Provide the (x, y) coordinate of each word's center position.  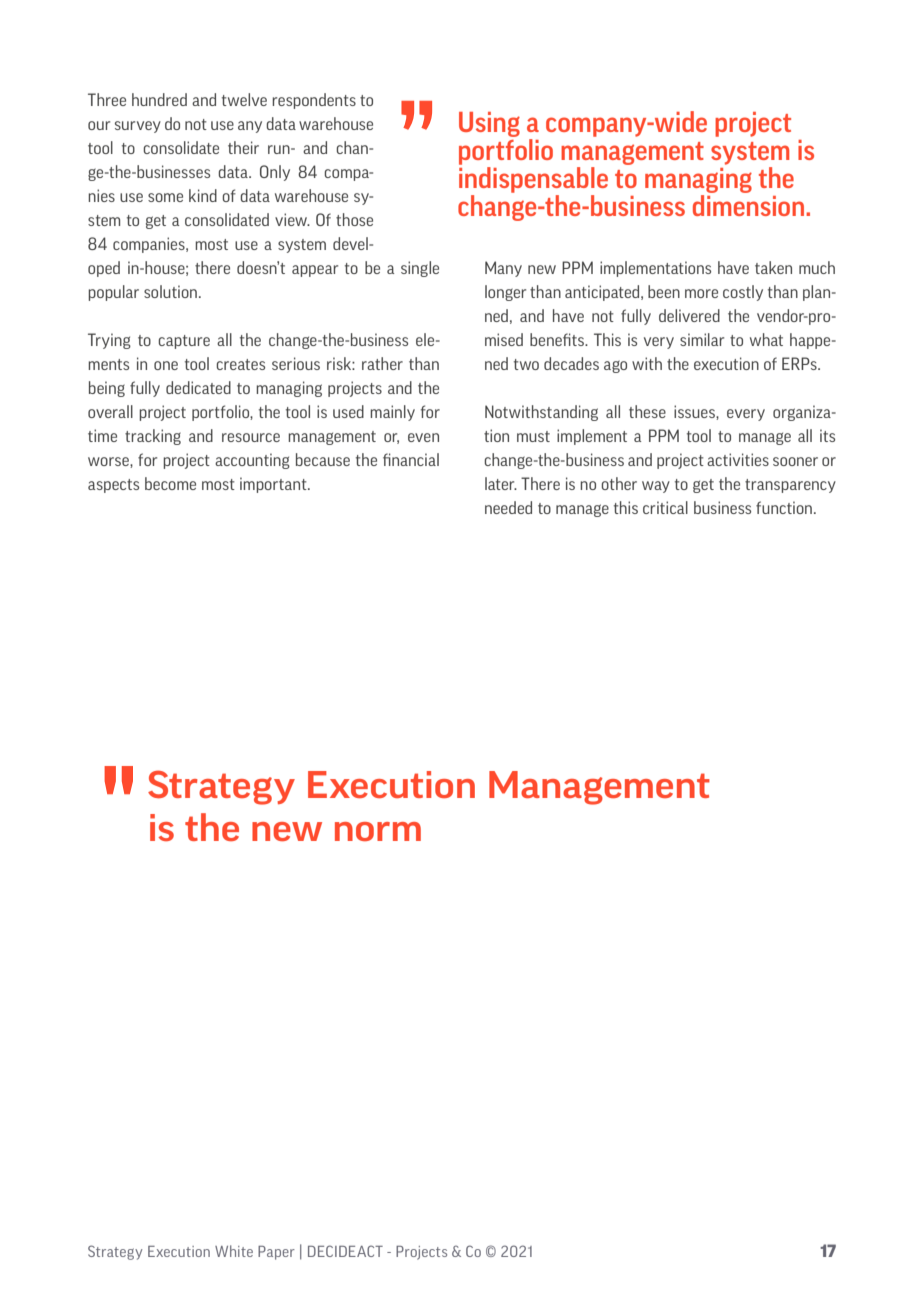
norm (378, 831)
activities (738, 459)
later (501, 483)
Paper (276, 1253)
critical (665, 507)
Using (489, 124)
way (656, 487)
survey (138, 127)
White (234, 1251)
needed (508, 507)
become (170, 483)
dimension (748, 205)
